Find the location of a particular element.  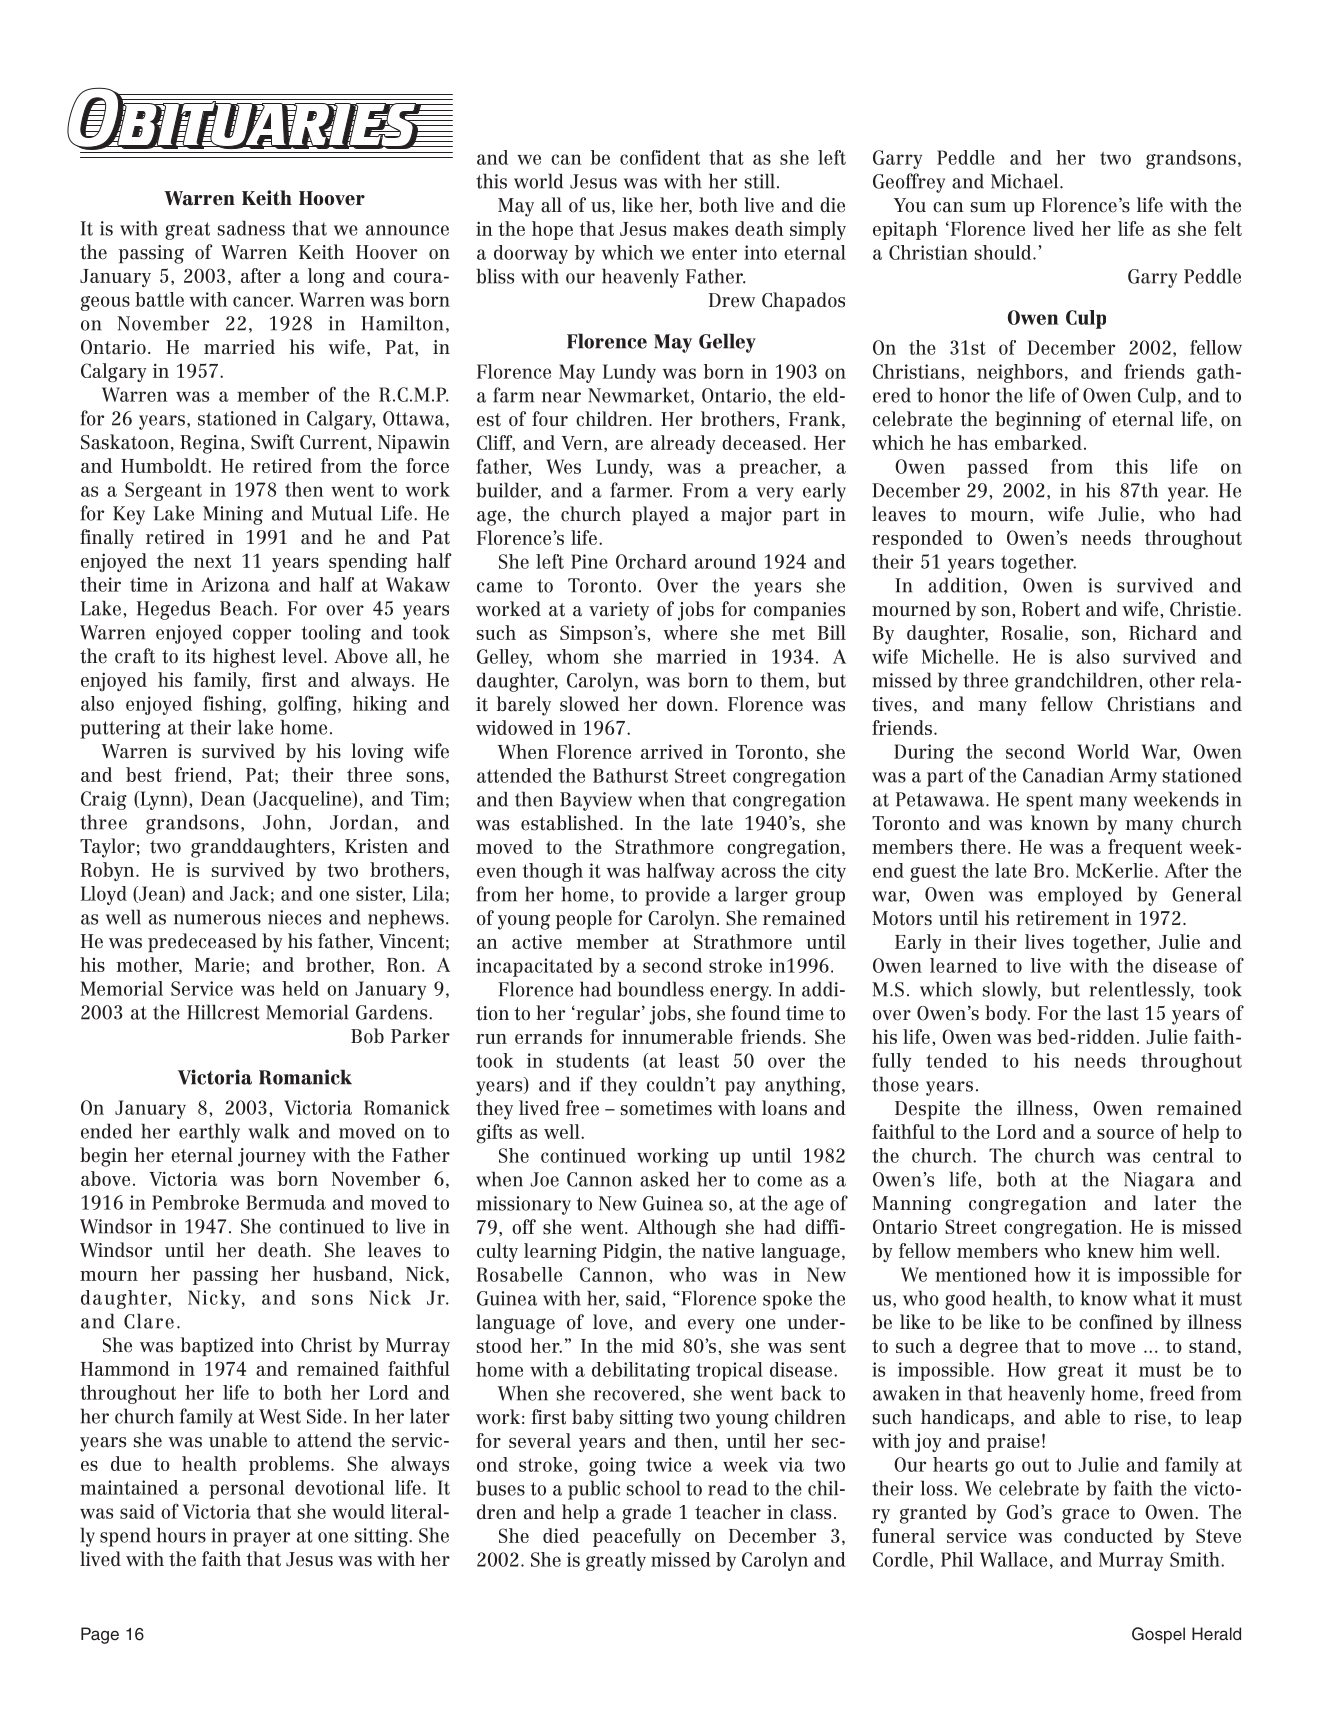

employed is located at coordinates (1080, 896).
